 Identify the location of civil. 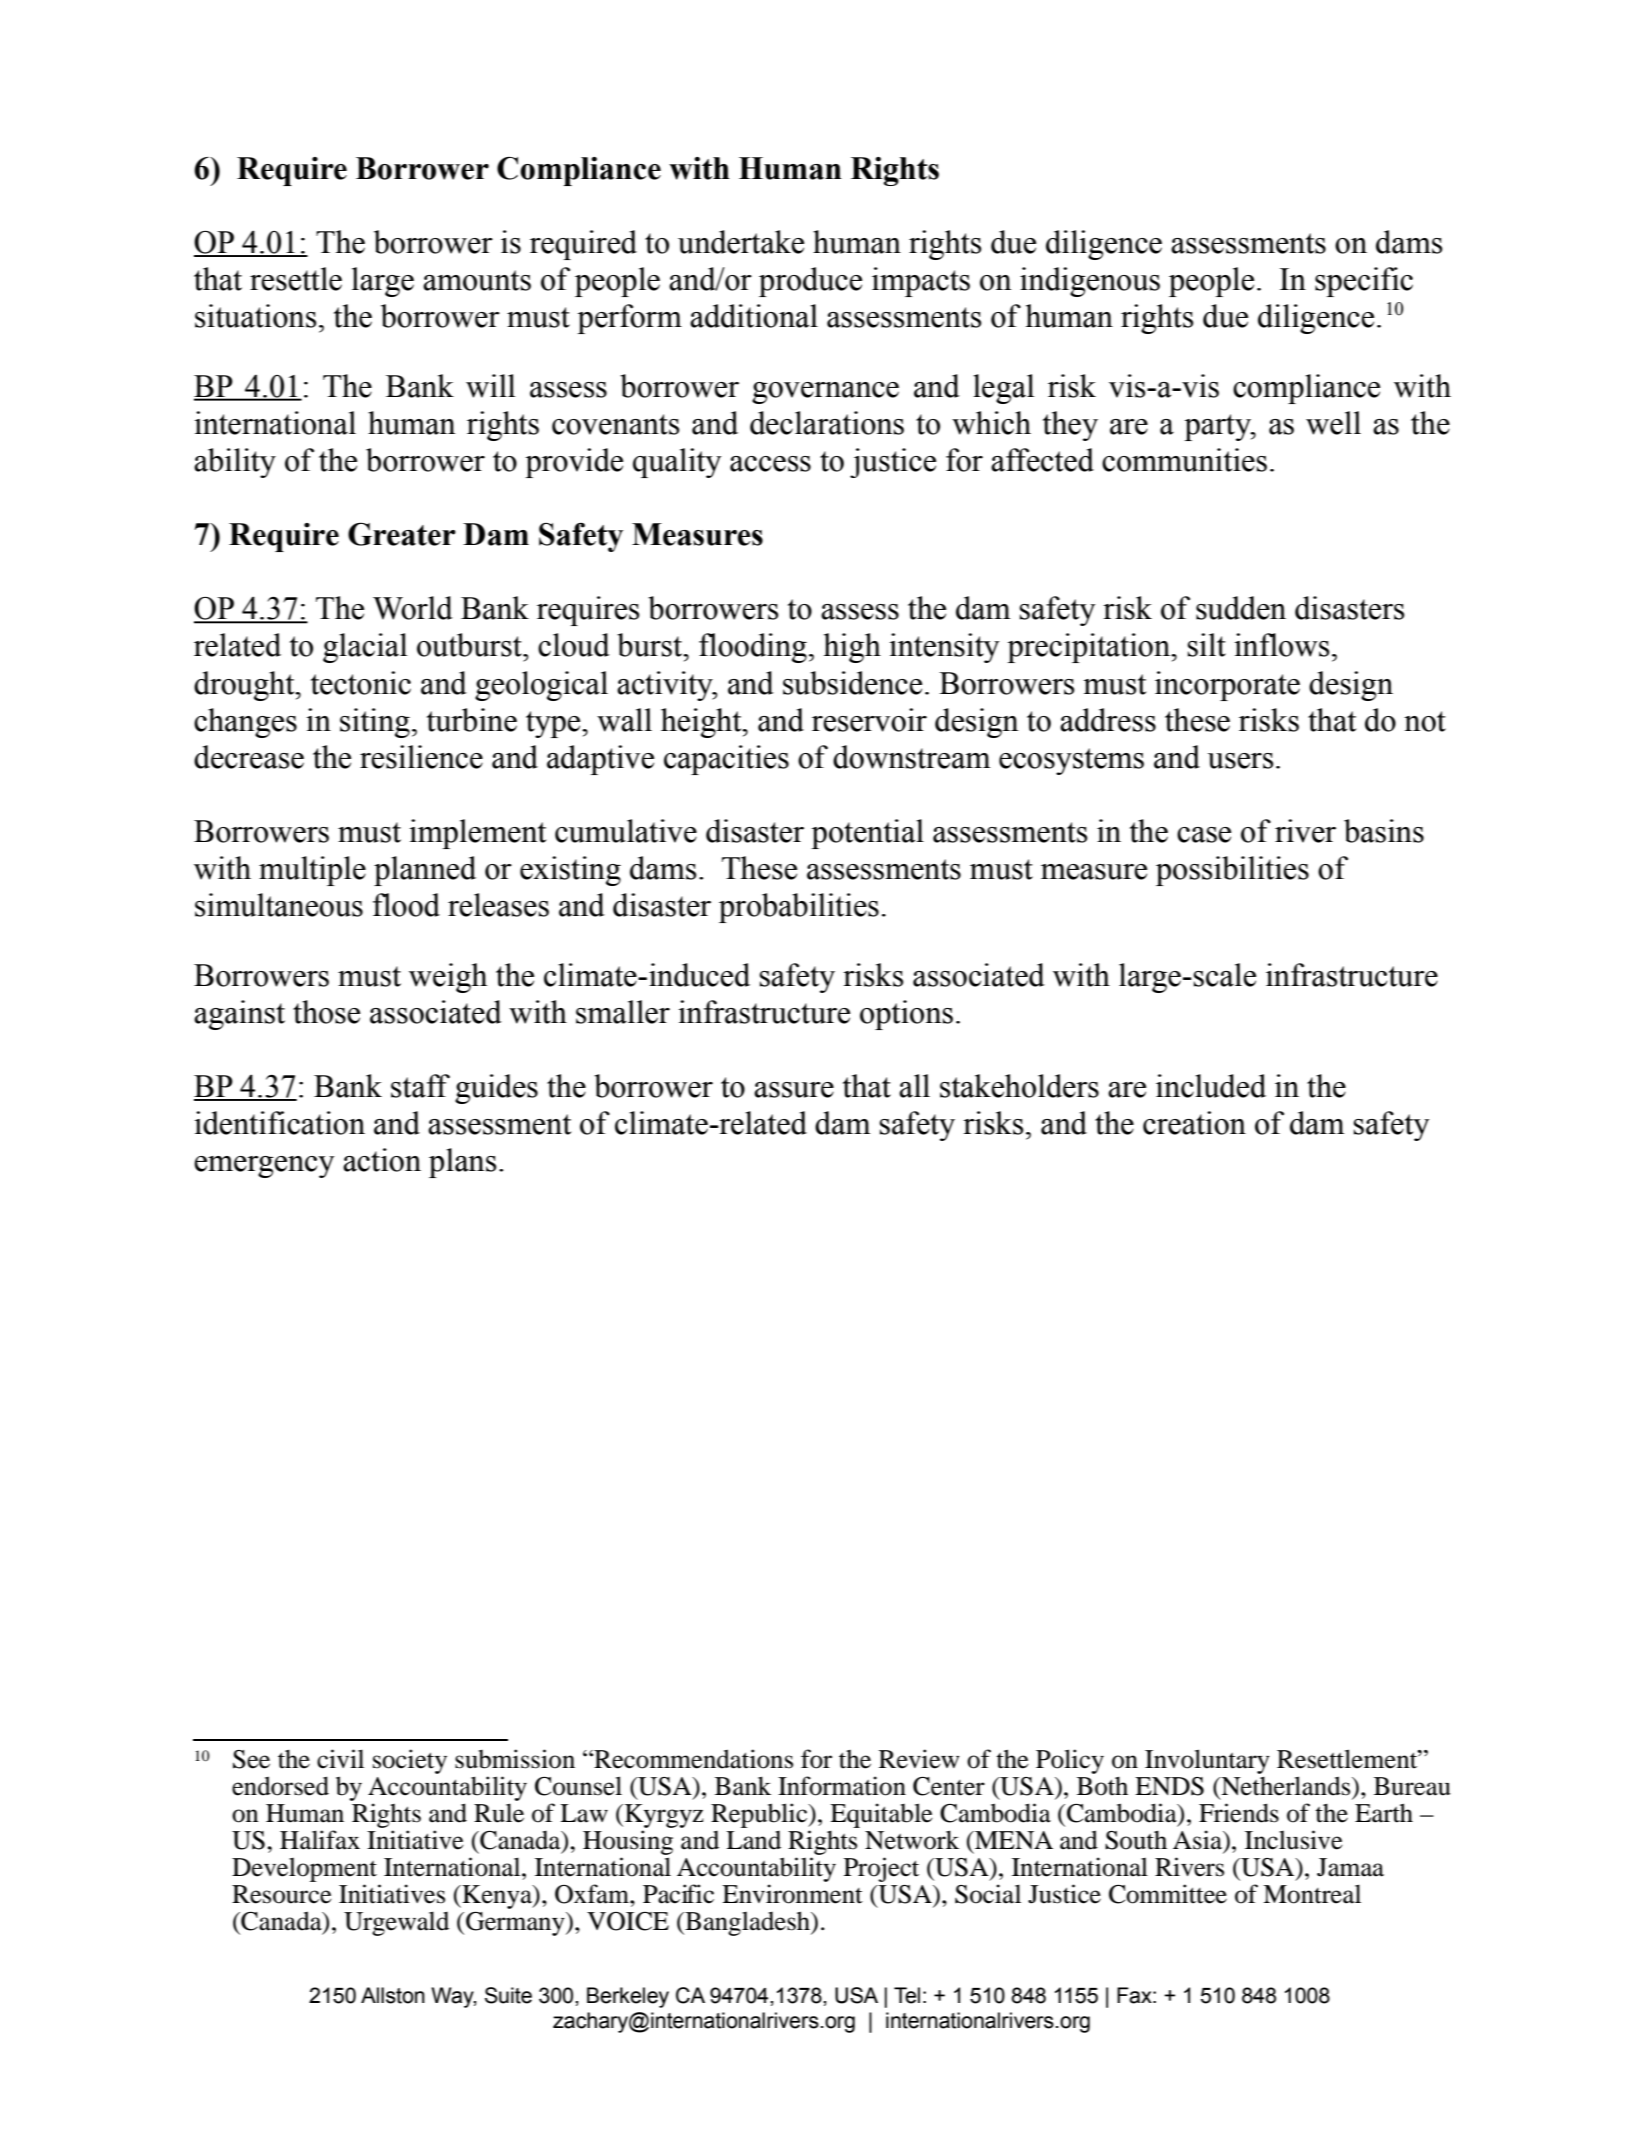
(340, 1759).
